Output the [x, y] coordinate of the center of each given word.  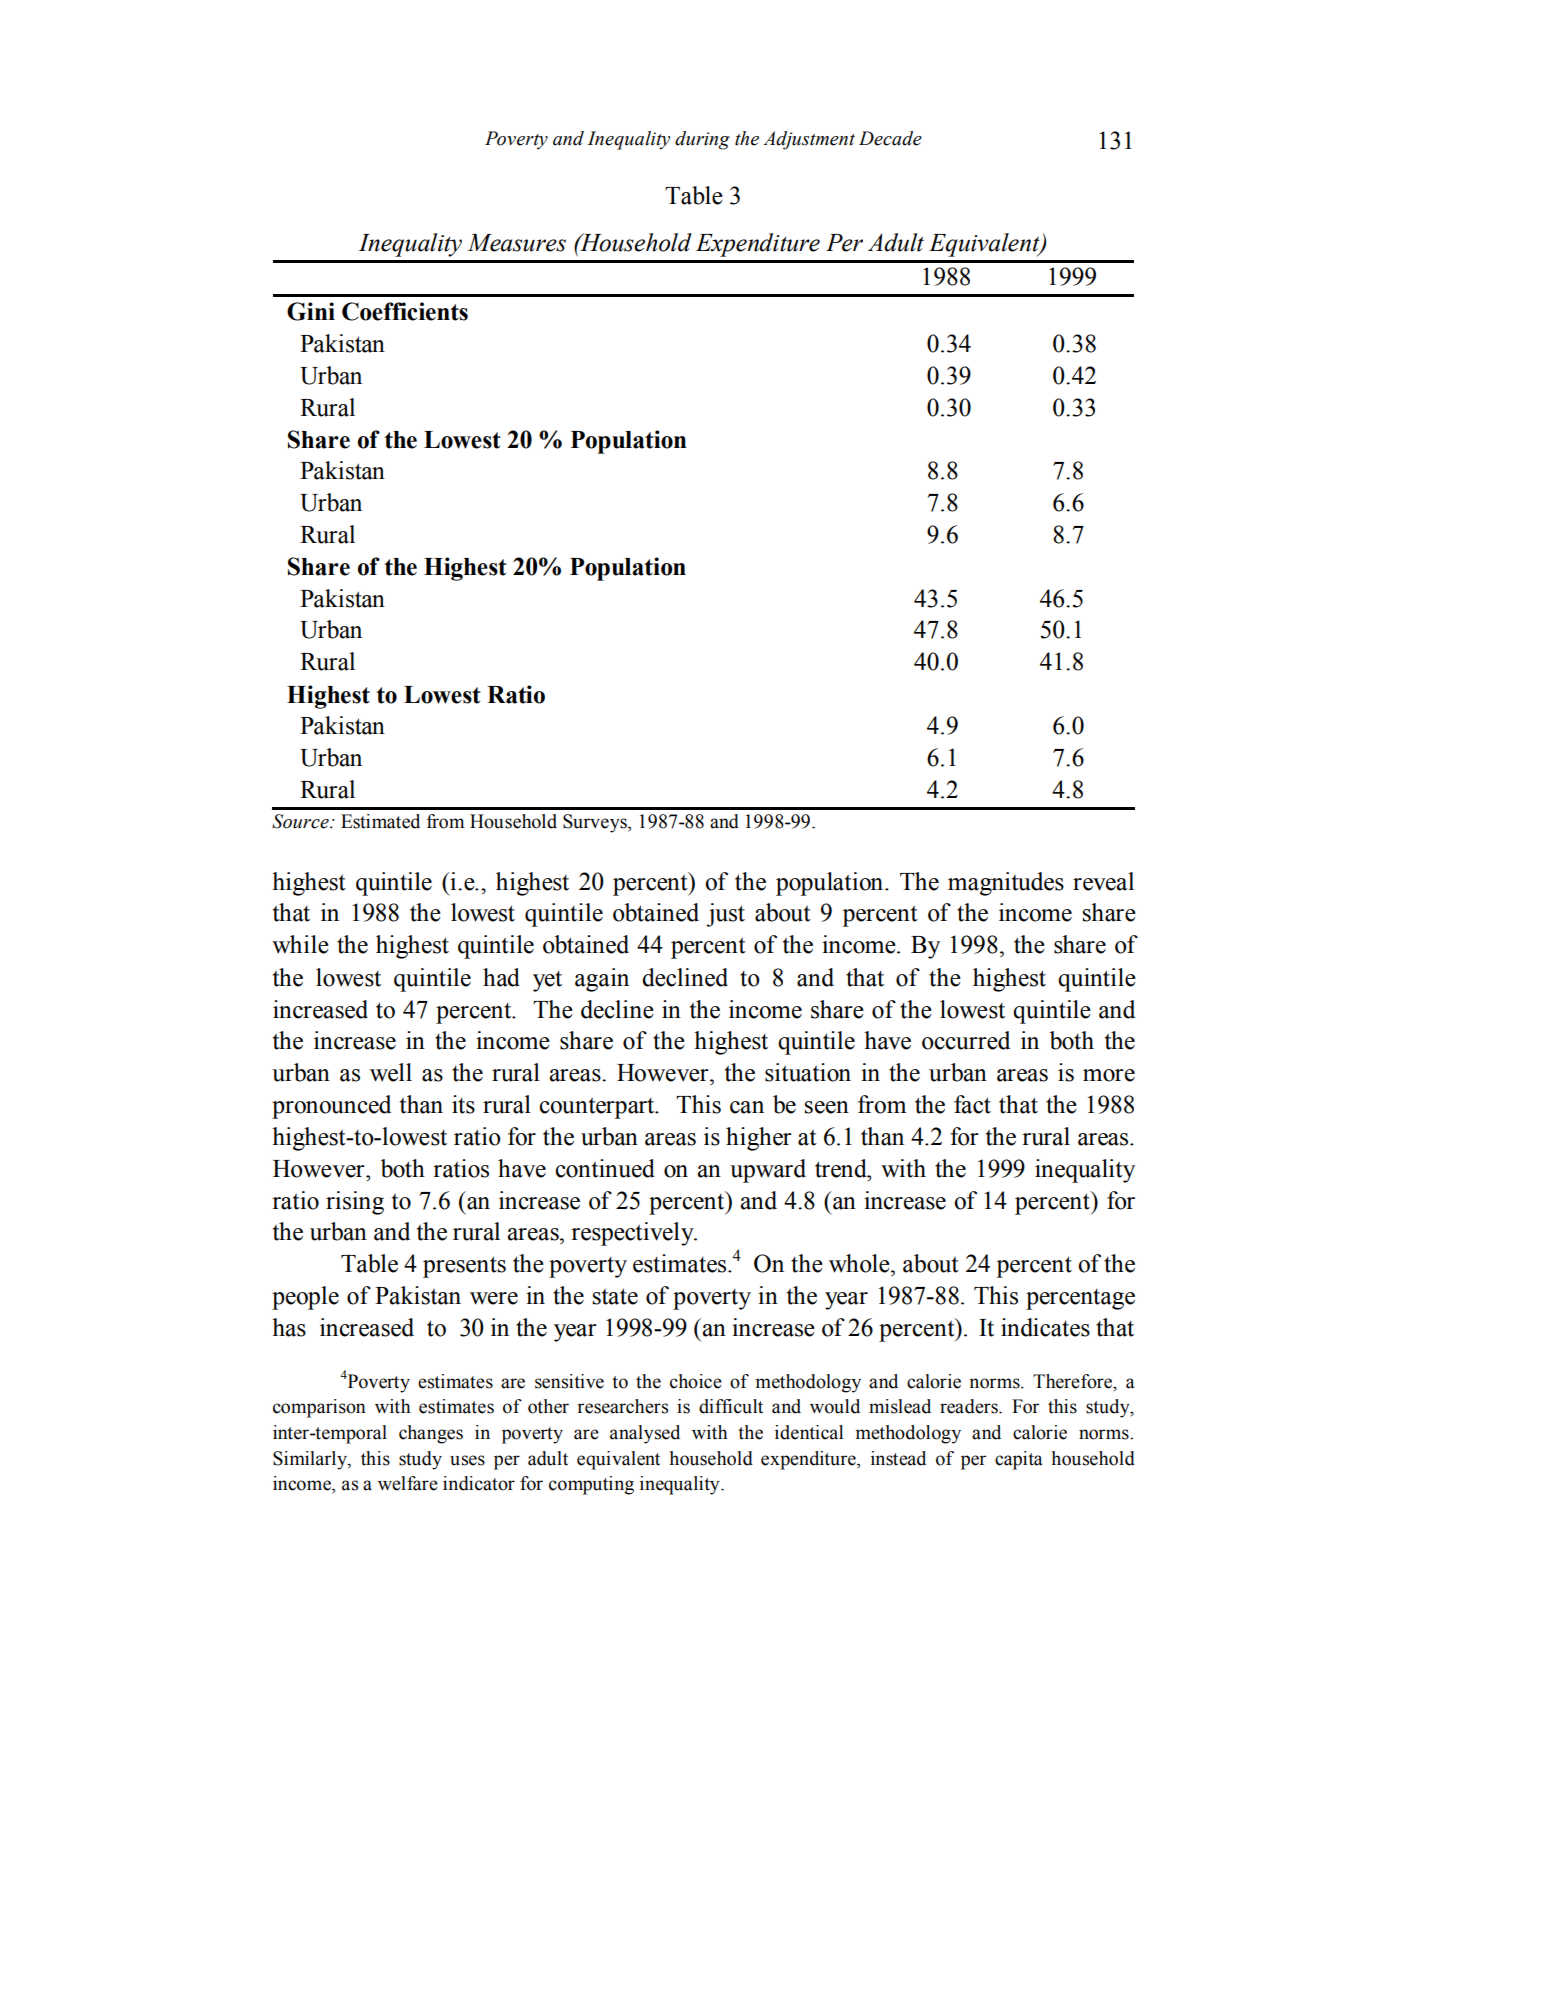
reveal [1103, 881]
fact [972, 1104]
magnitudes [1006, 884]
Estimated [380, 821]
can [747, 1107]
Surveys [596, 823]
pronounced [331, 1107]
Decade [890, 138]
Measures [516, 243]
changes [431, 1434]
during [702, 140]
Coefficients [405, 311]
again [602, 980]
